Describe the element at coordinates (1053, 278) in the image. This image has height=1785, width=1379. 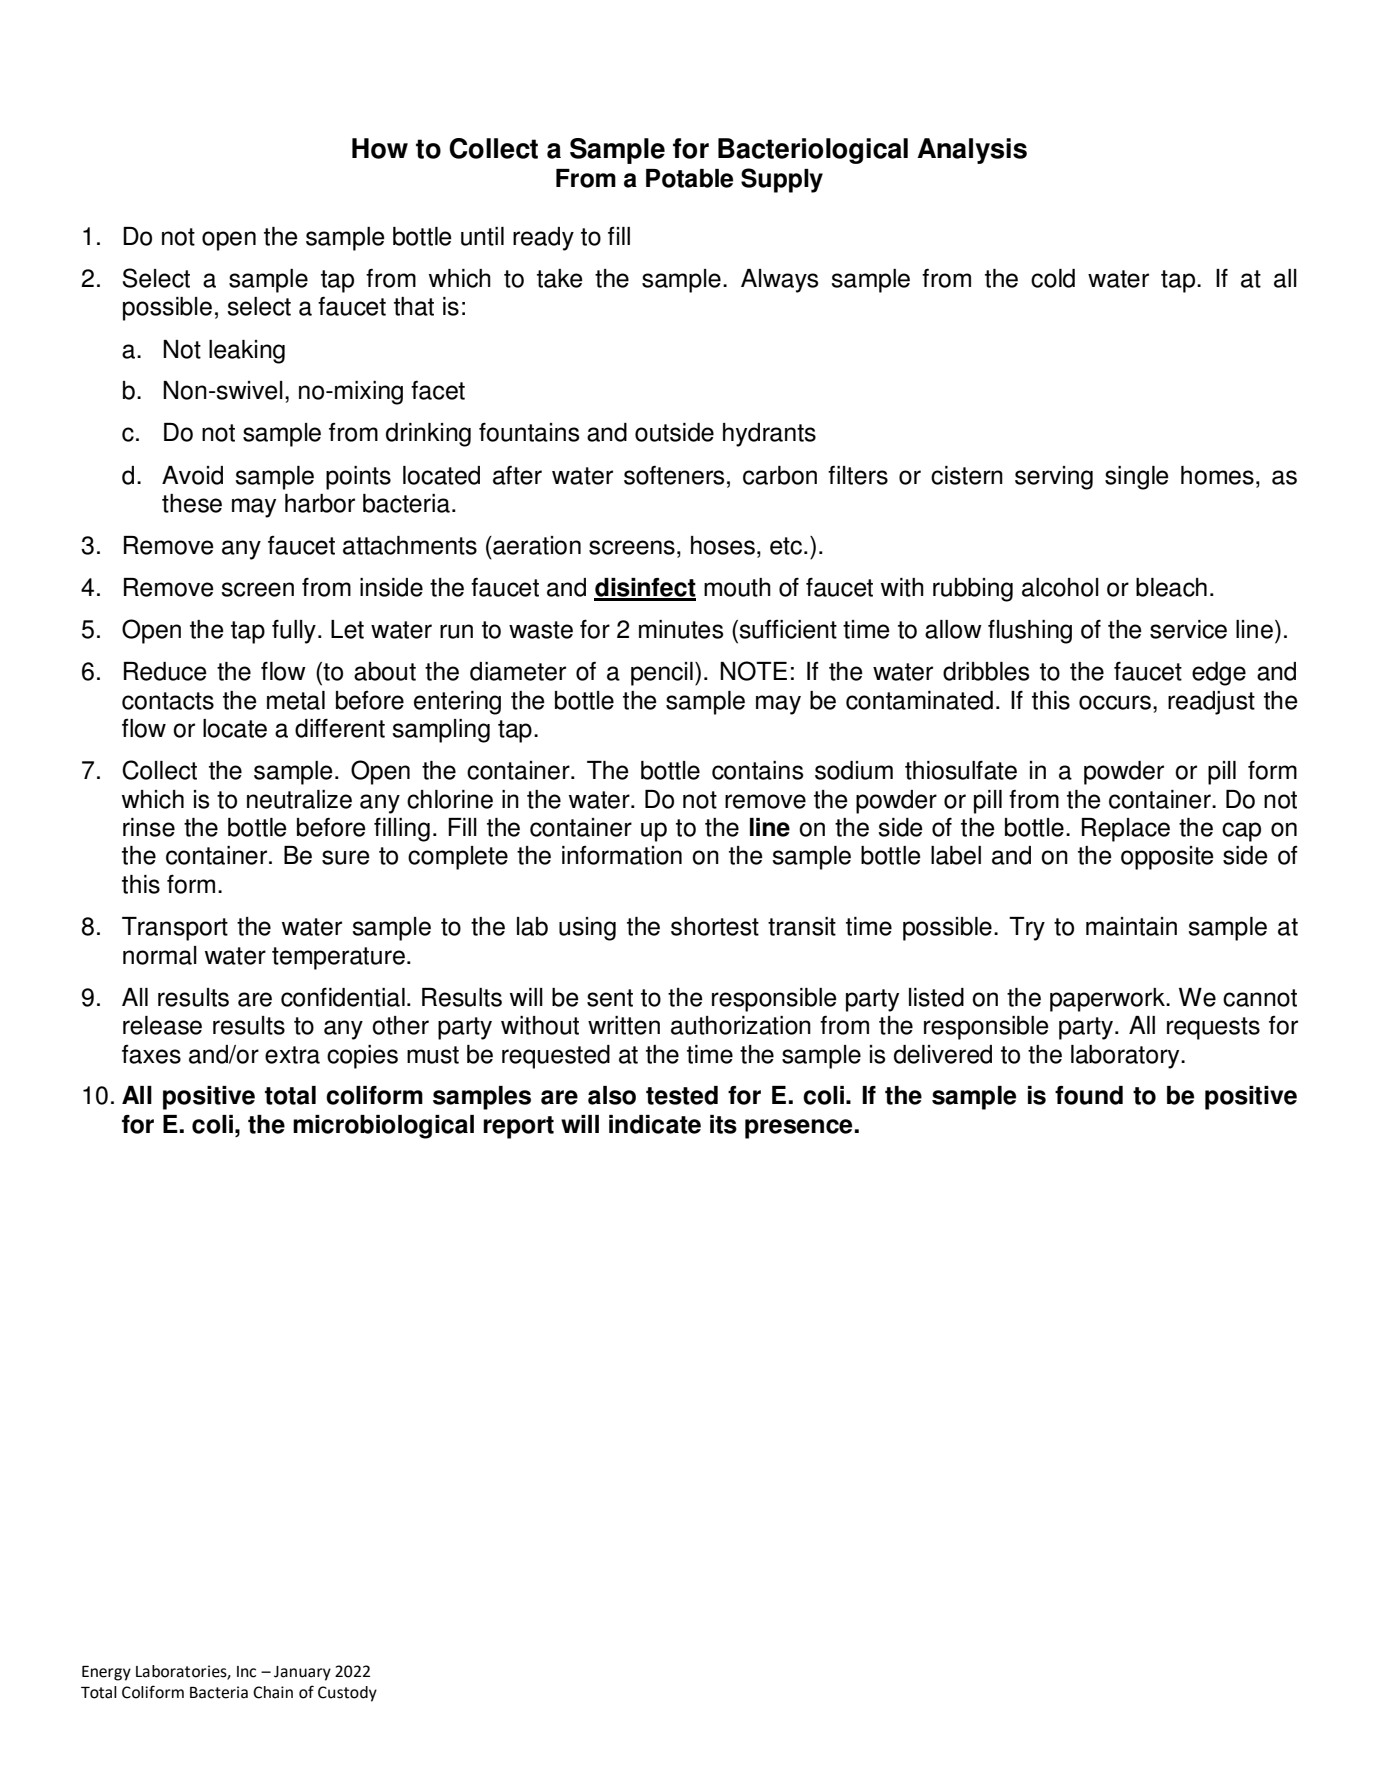
I see `cold` at that location.
